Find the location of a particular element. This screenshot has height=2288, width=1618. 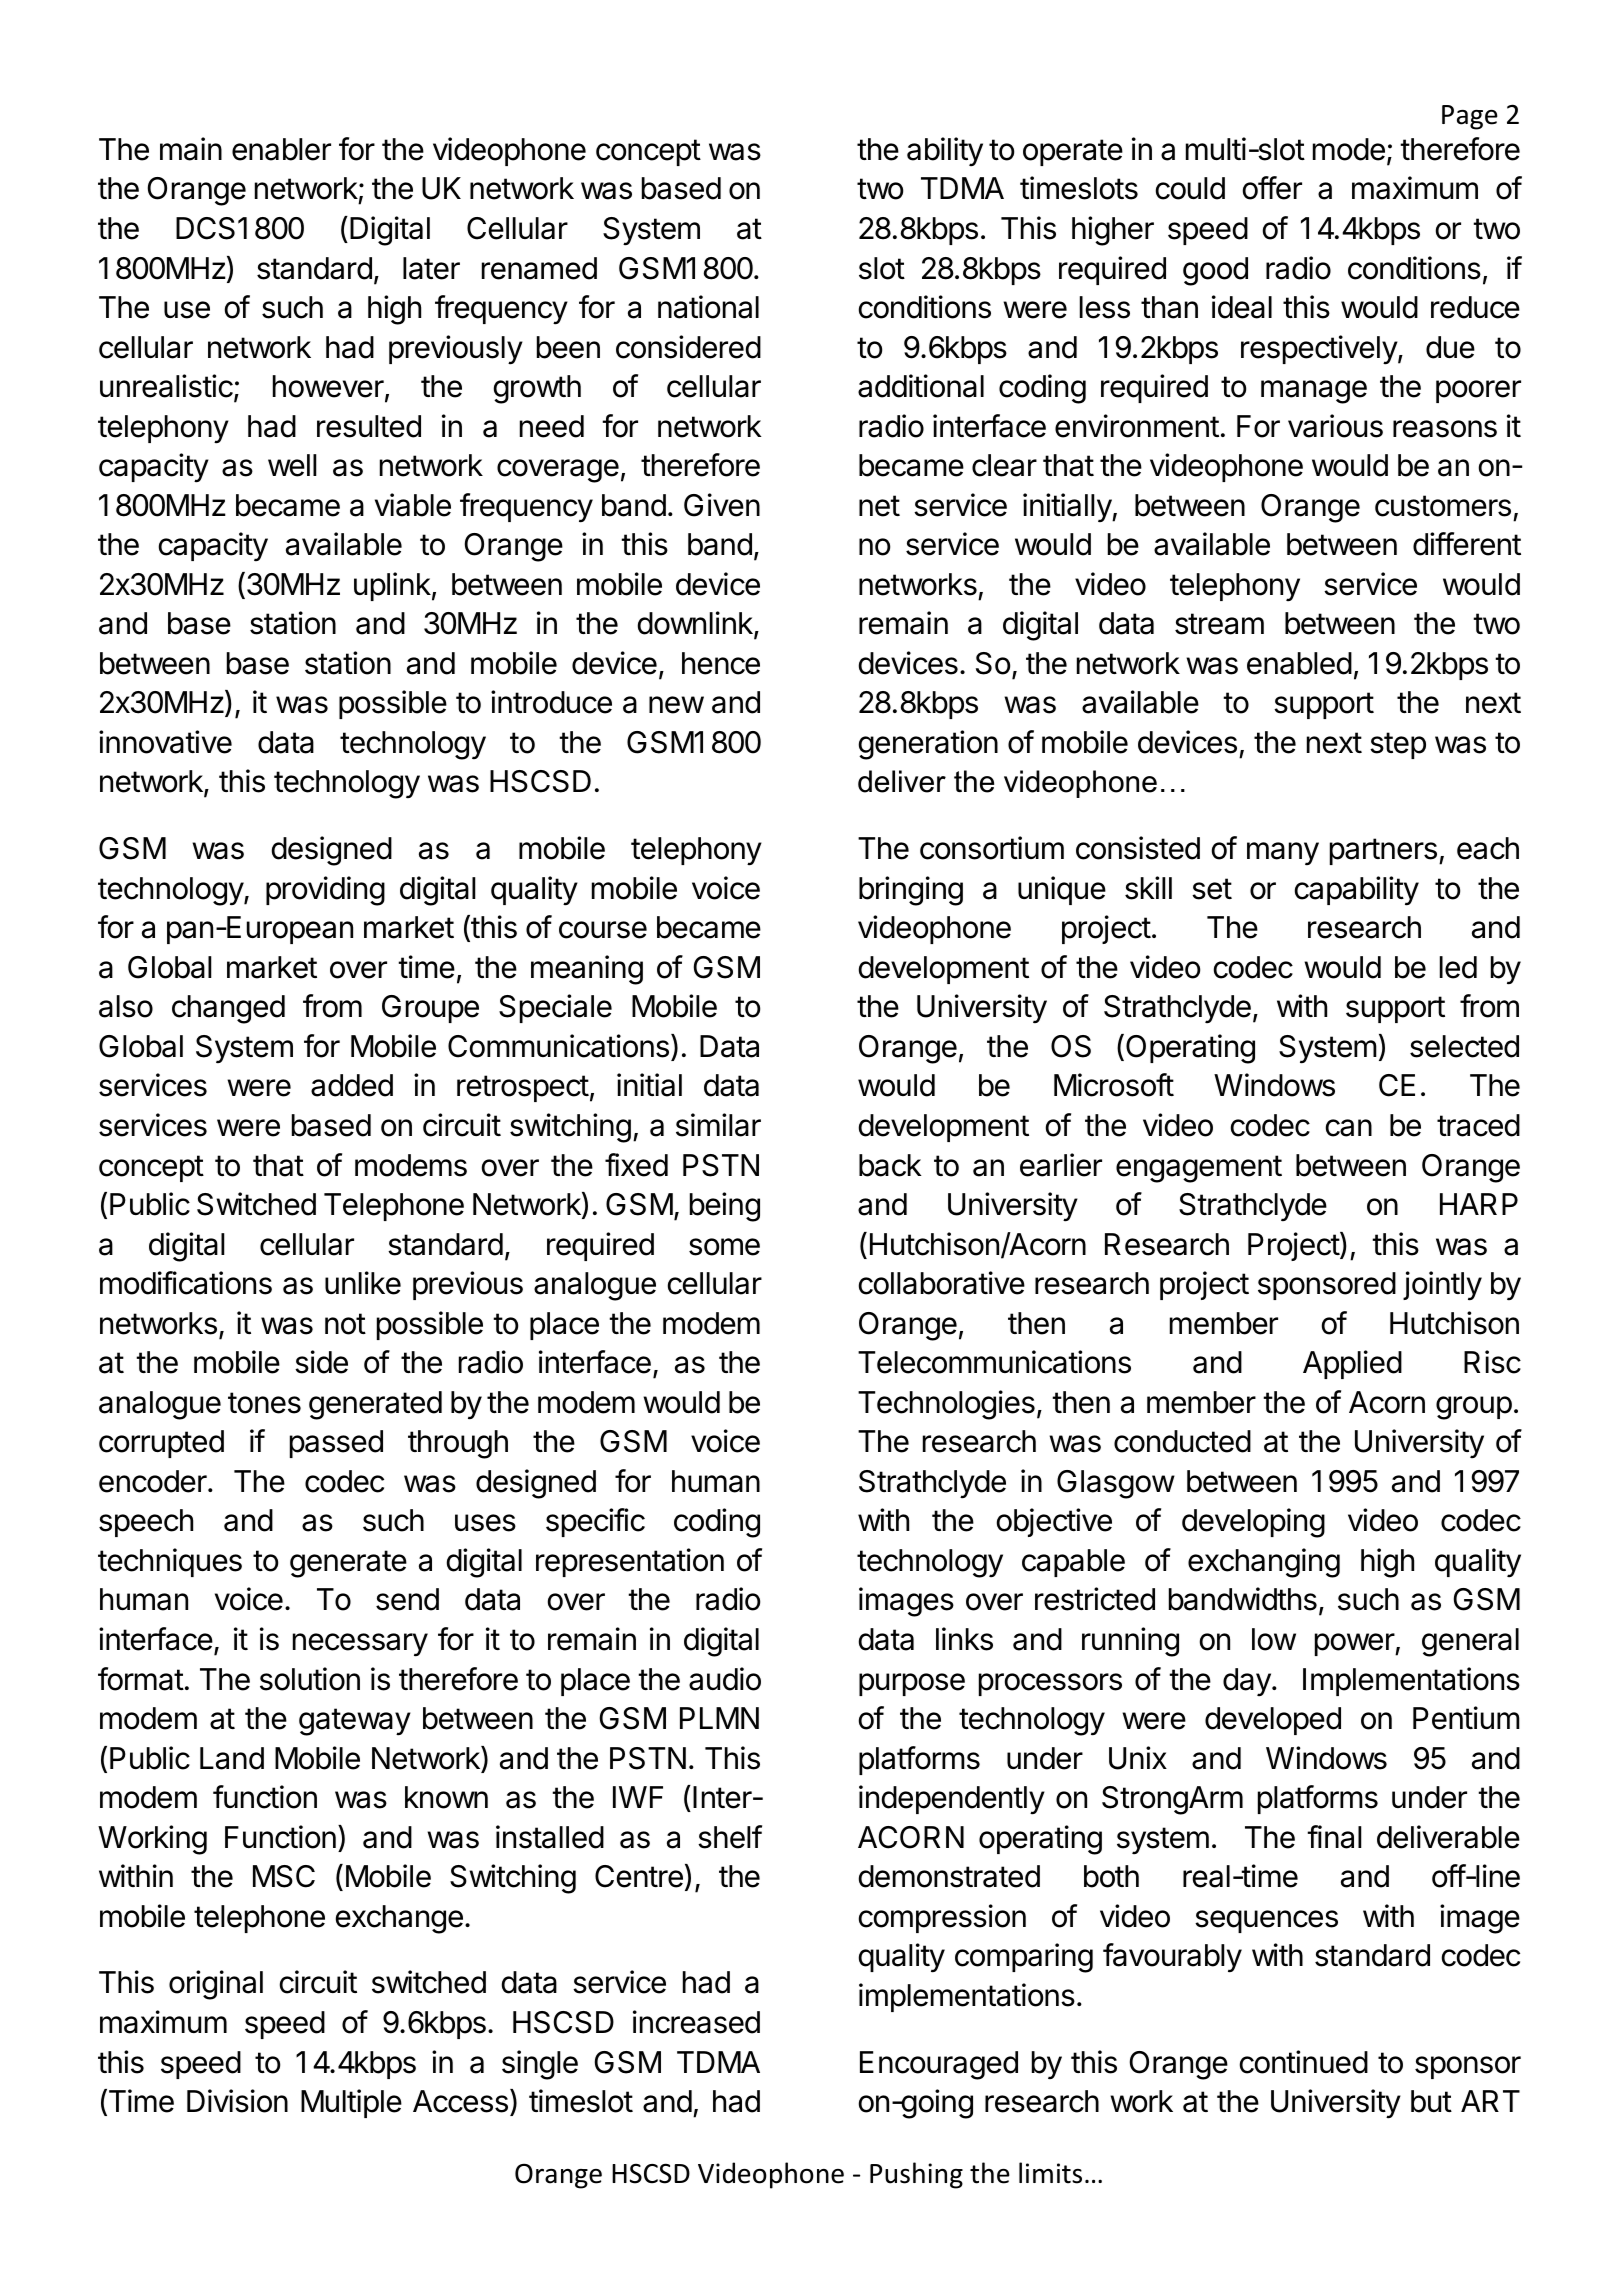

uplink is located at coordinates (392, 586).
